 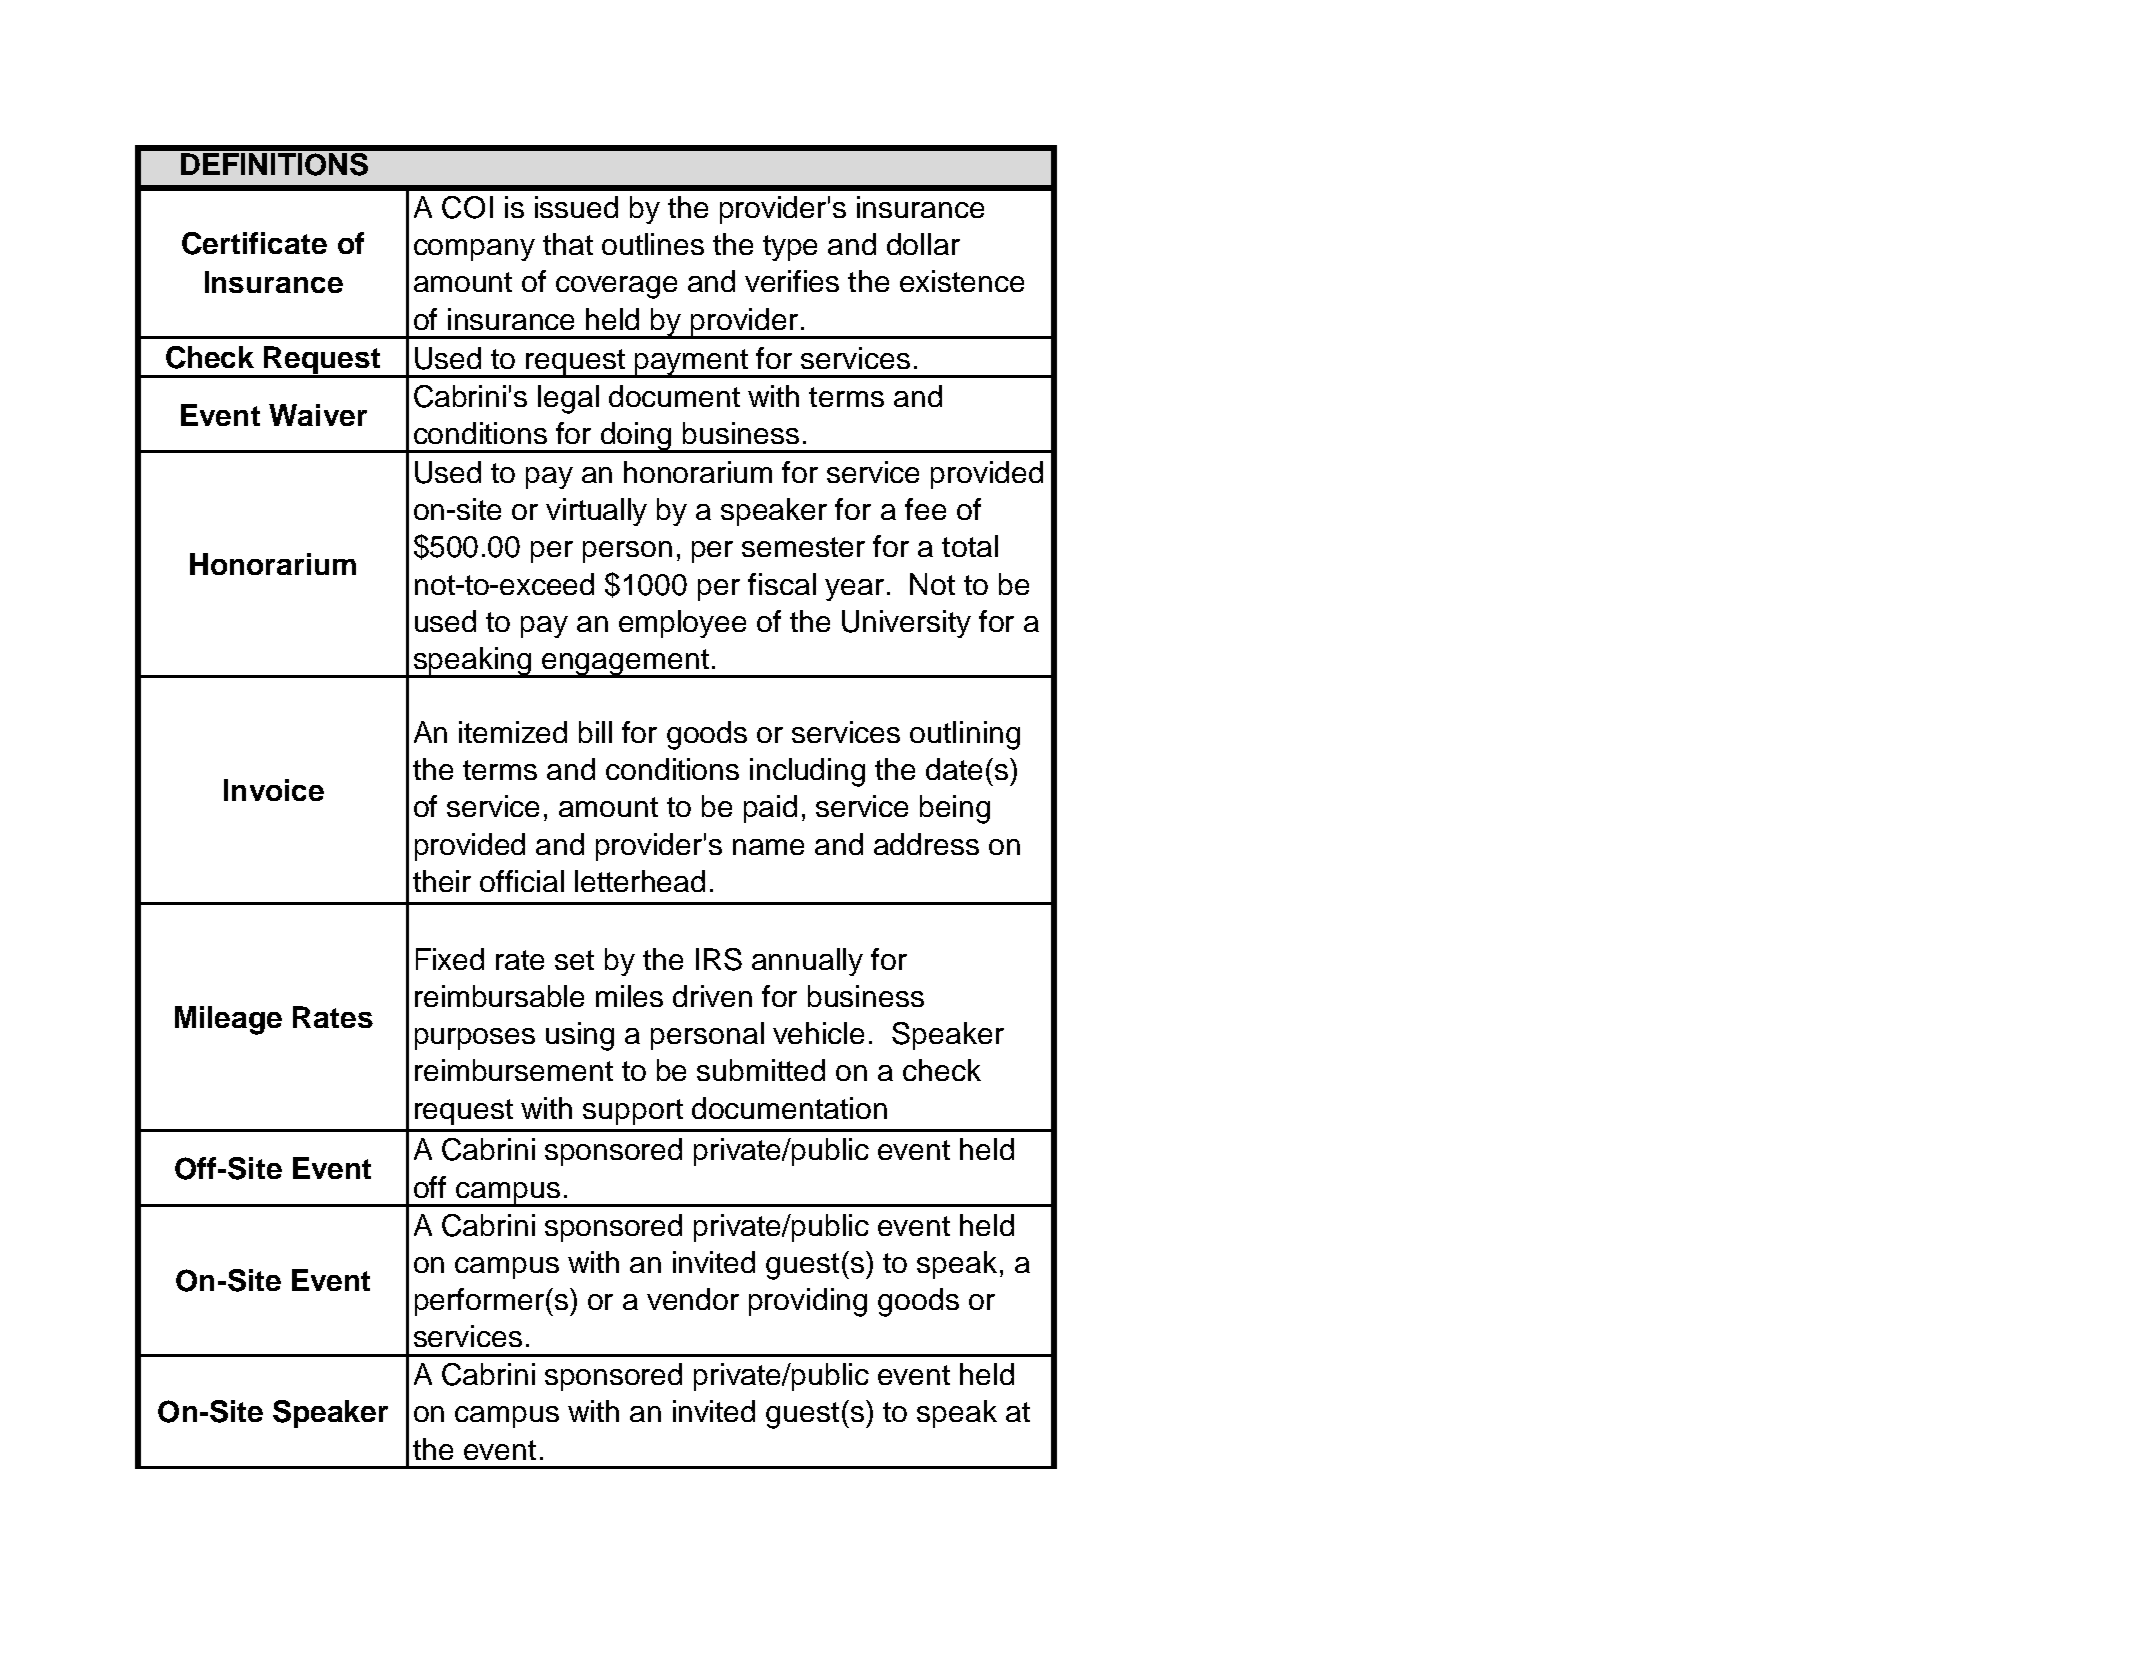 I want to click on bill, so click(x=595, y=732).
